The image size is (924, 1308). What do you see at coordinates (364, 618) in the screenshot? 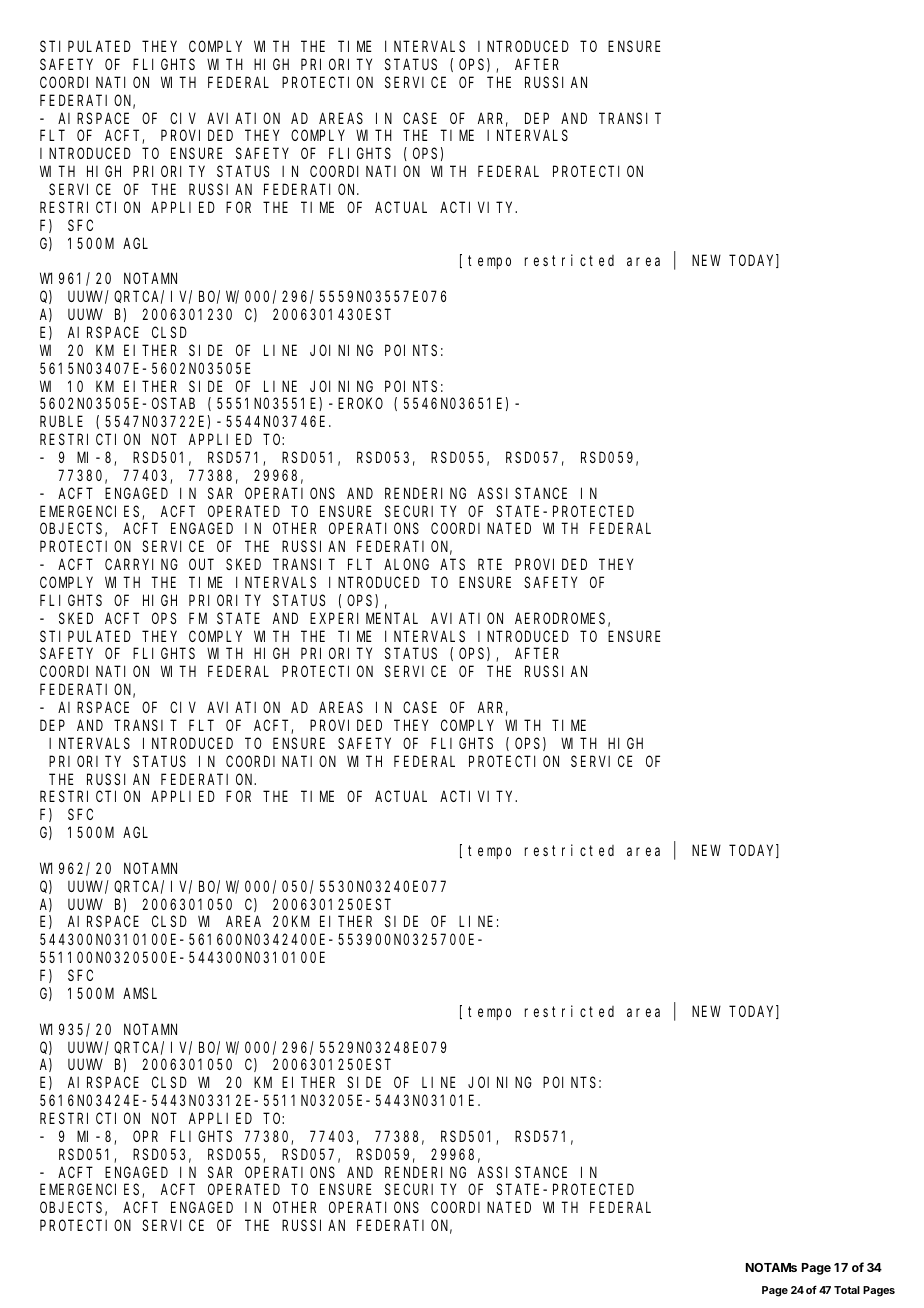
I see `EXPERIMENTAL` at bounding box center [364, 618].
